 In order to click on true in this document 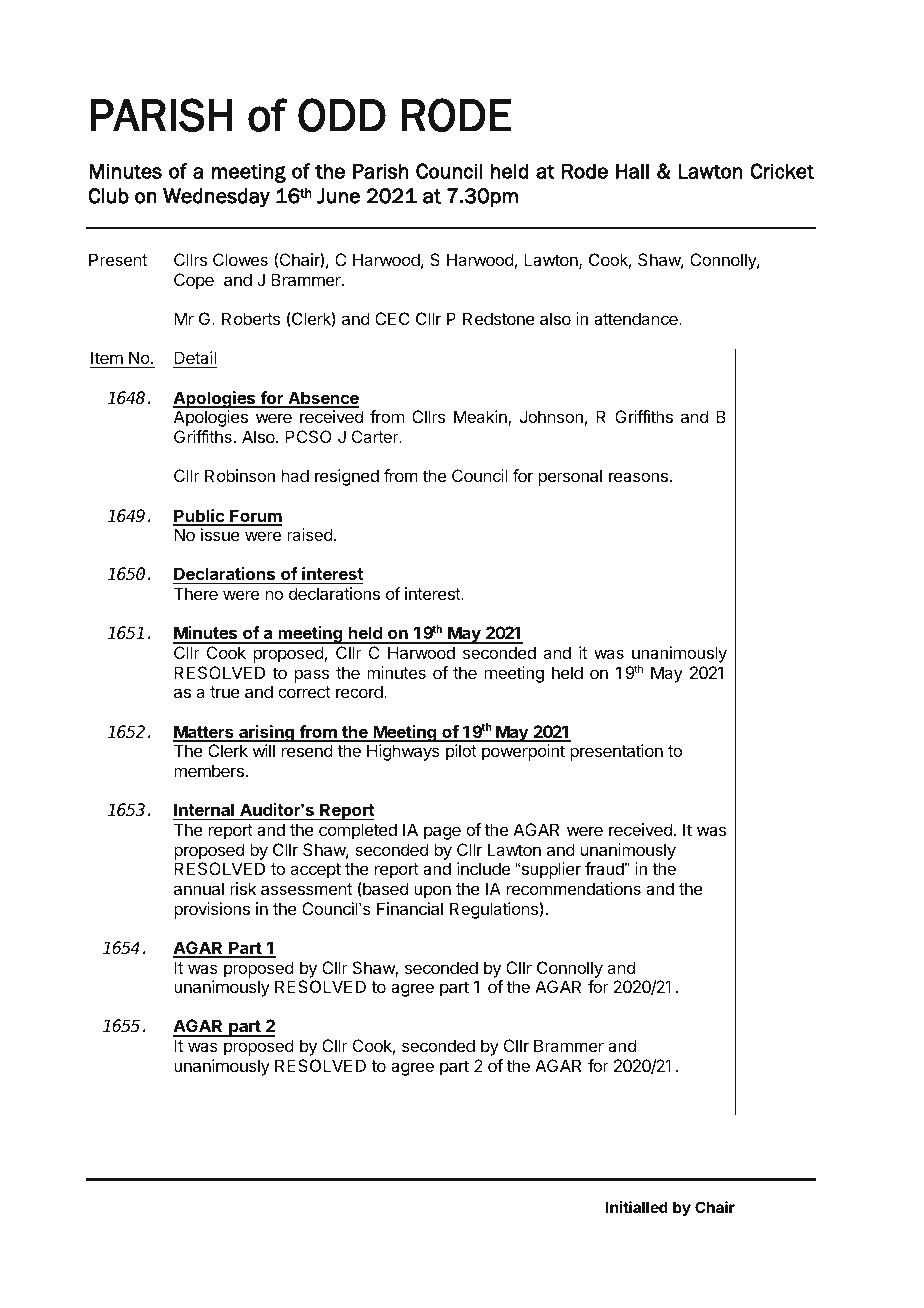, I will do `click(225, 692)`.
